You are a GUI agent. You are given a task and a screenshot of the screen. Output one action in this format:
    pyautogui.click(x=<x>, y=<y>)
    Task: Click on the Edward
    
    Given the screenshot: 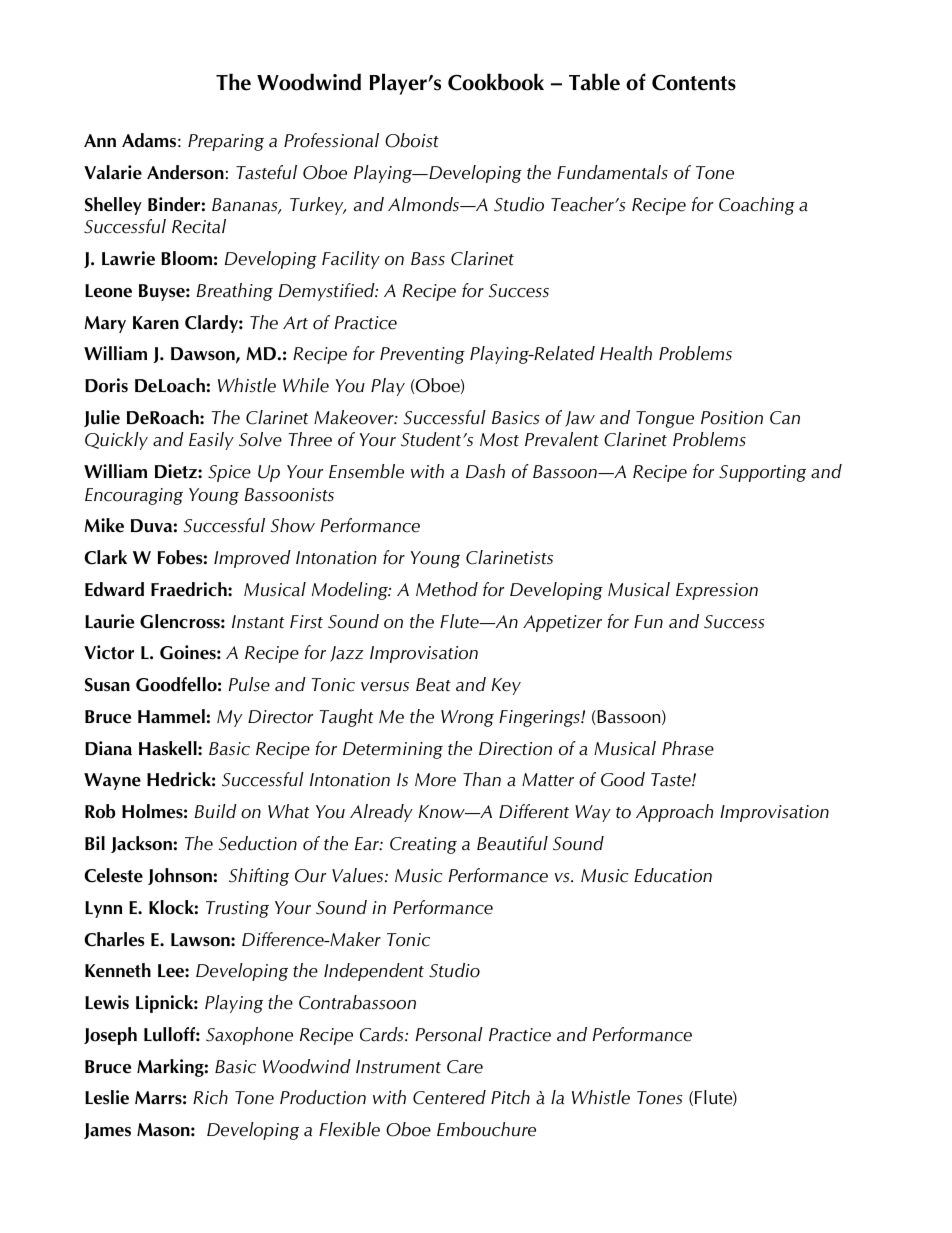 What is the action you would take?
    pyautogui.click(x=114, y=589)
